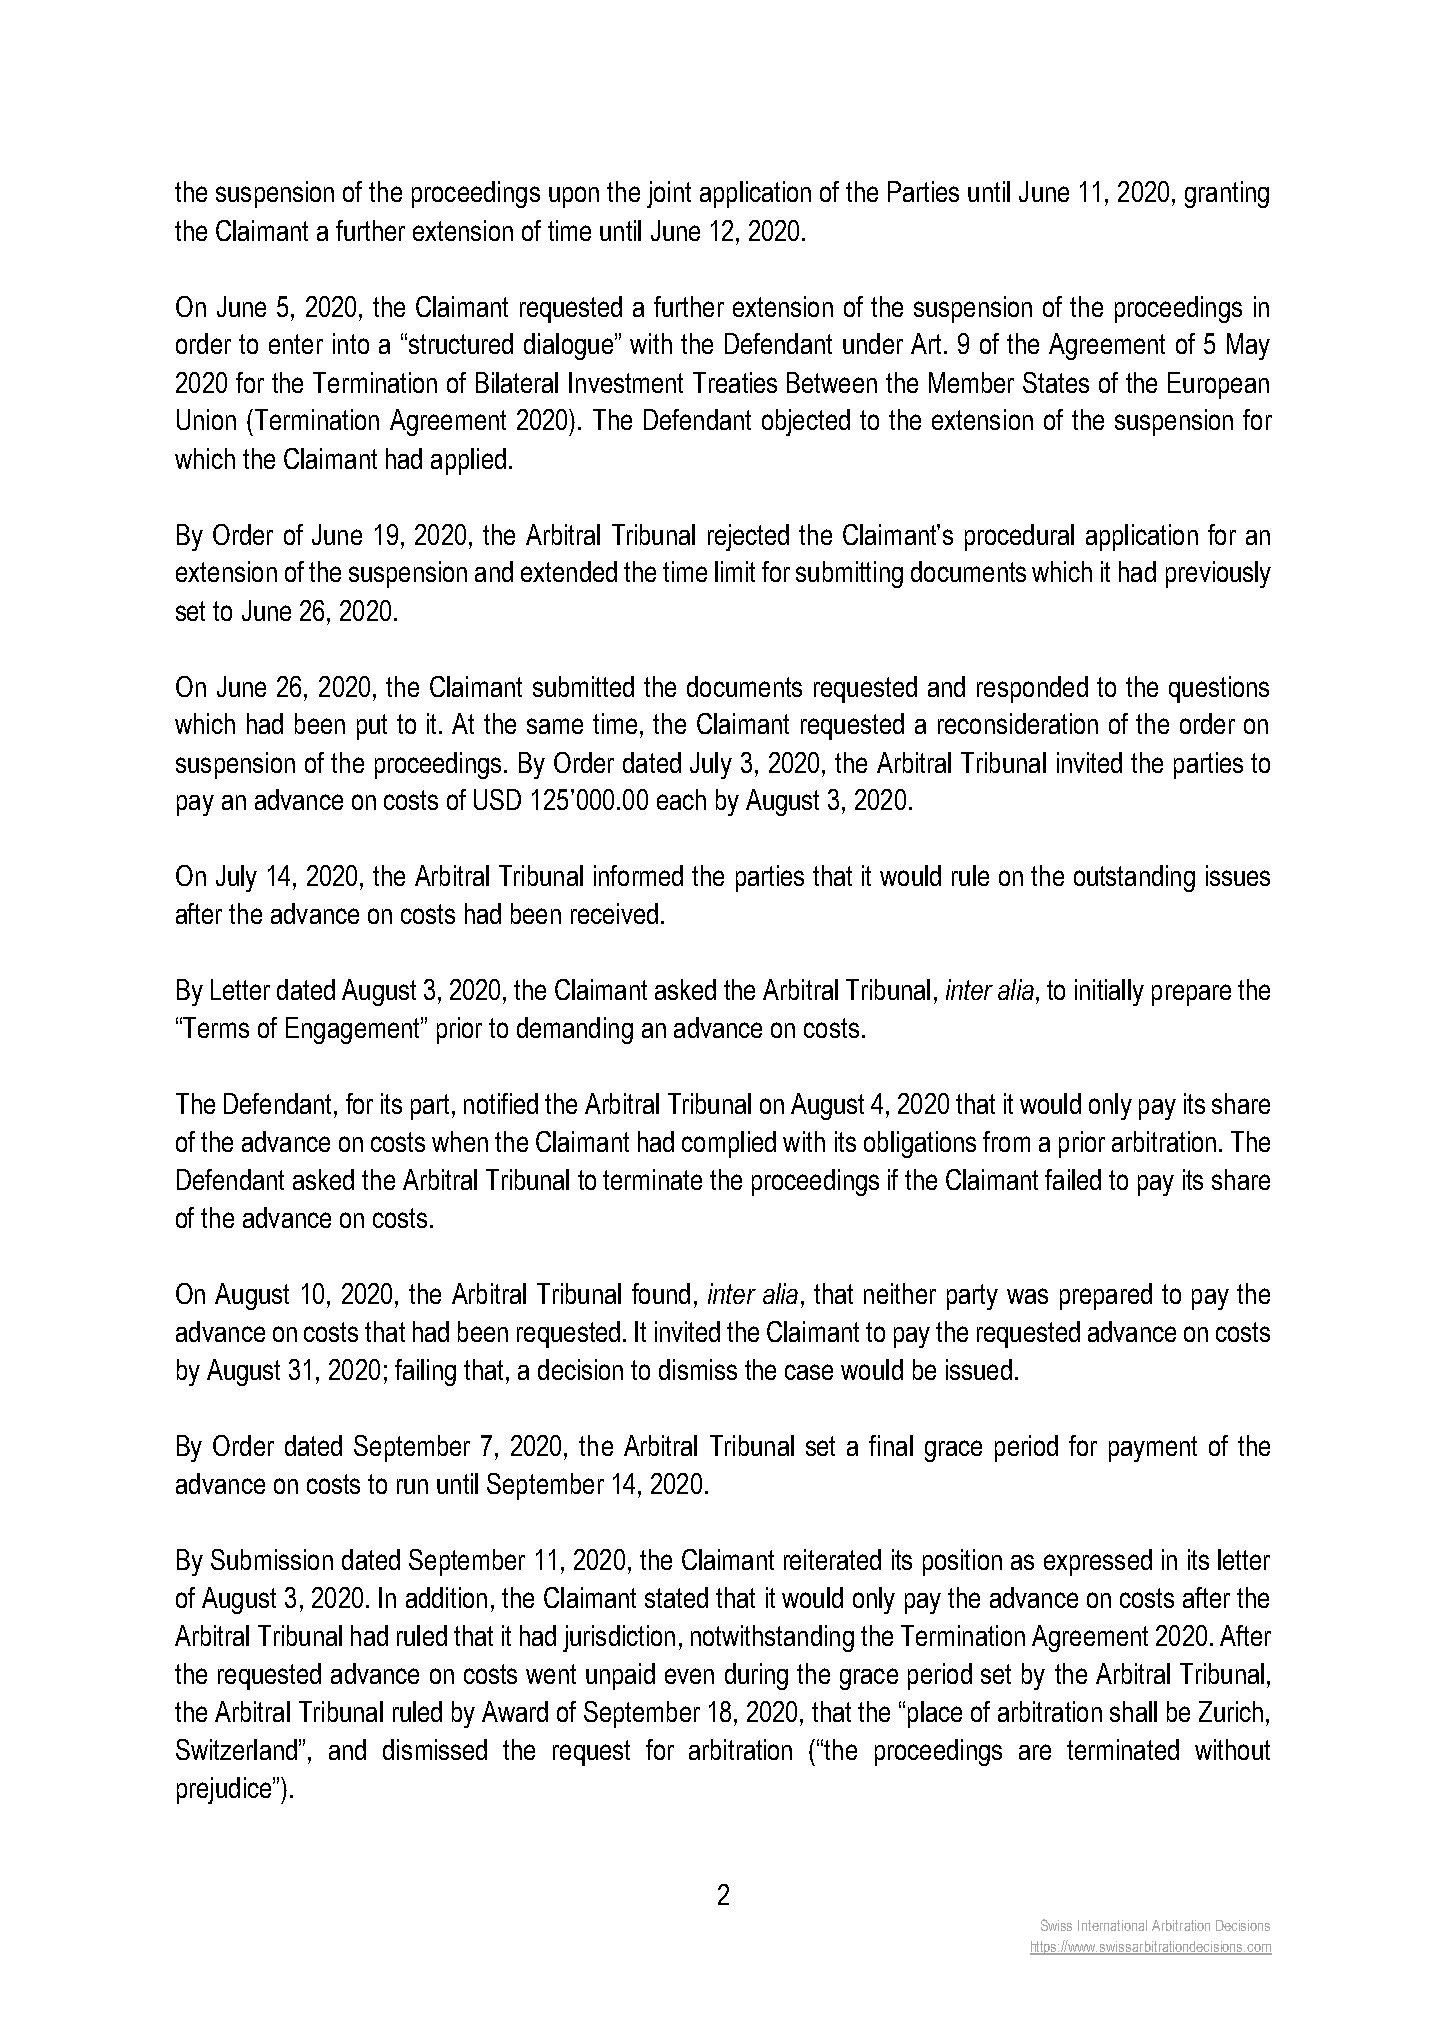 This document has height=2044, width=1446. What do you see at coordinates (1133, 1711) in the document?
I see `shall` at bounding box center [1133, 1711].
